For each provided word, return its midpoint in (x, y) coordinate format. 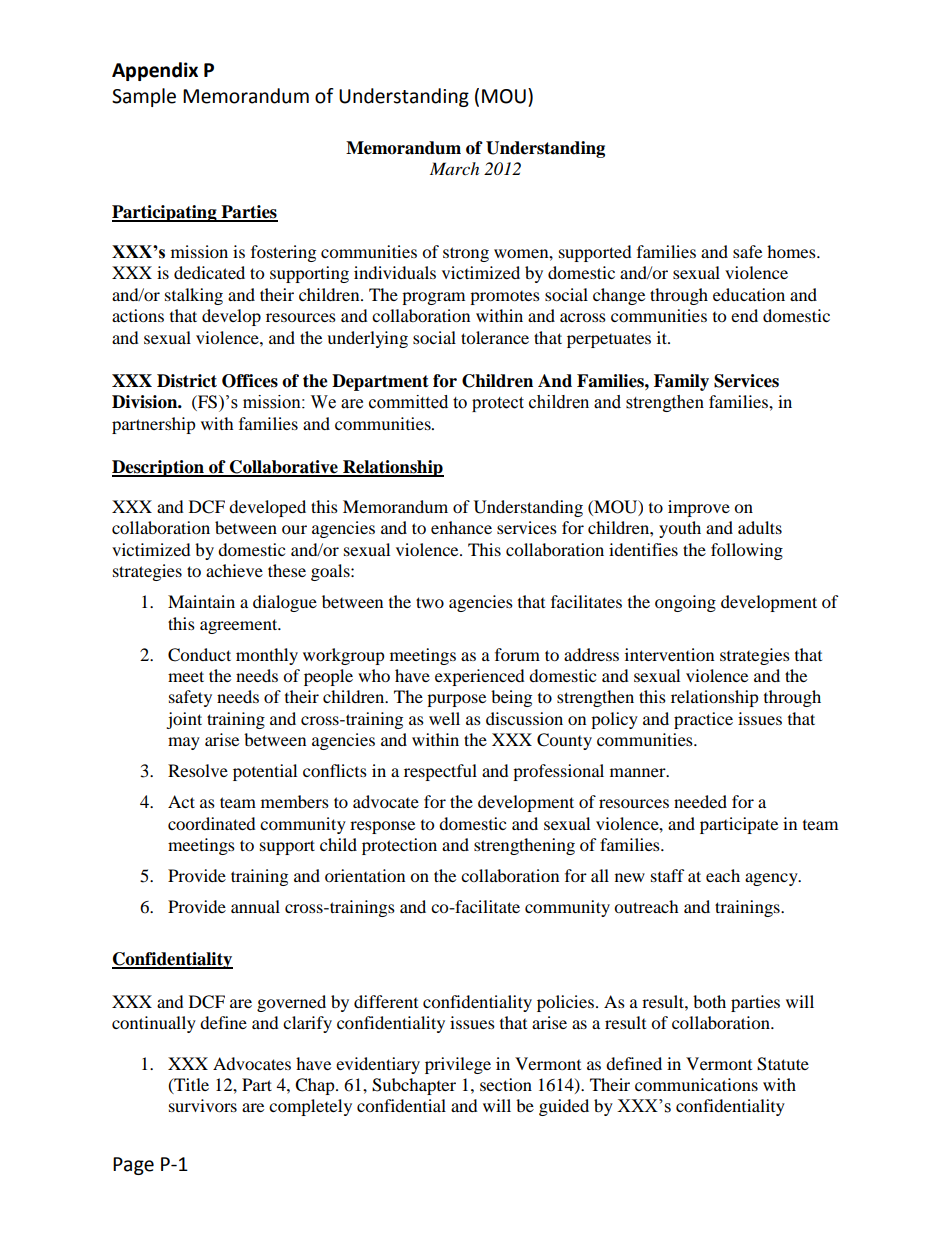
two (430, 602)
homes (792, 251)
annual (255, 906)
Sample (144, 97)
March (454, 168)
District (187, 381)
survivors (203, 1105)
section (506, 1084)
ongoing (685, 603)
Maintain (201, 601)
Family (681, 382)
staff (668, 875)
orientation (365, 875)
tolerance (495, 337)
